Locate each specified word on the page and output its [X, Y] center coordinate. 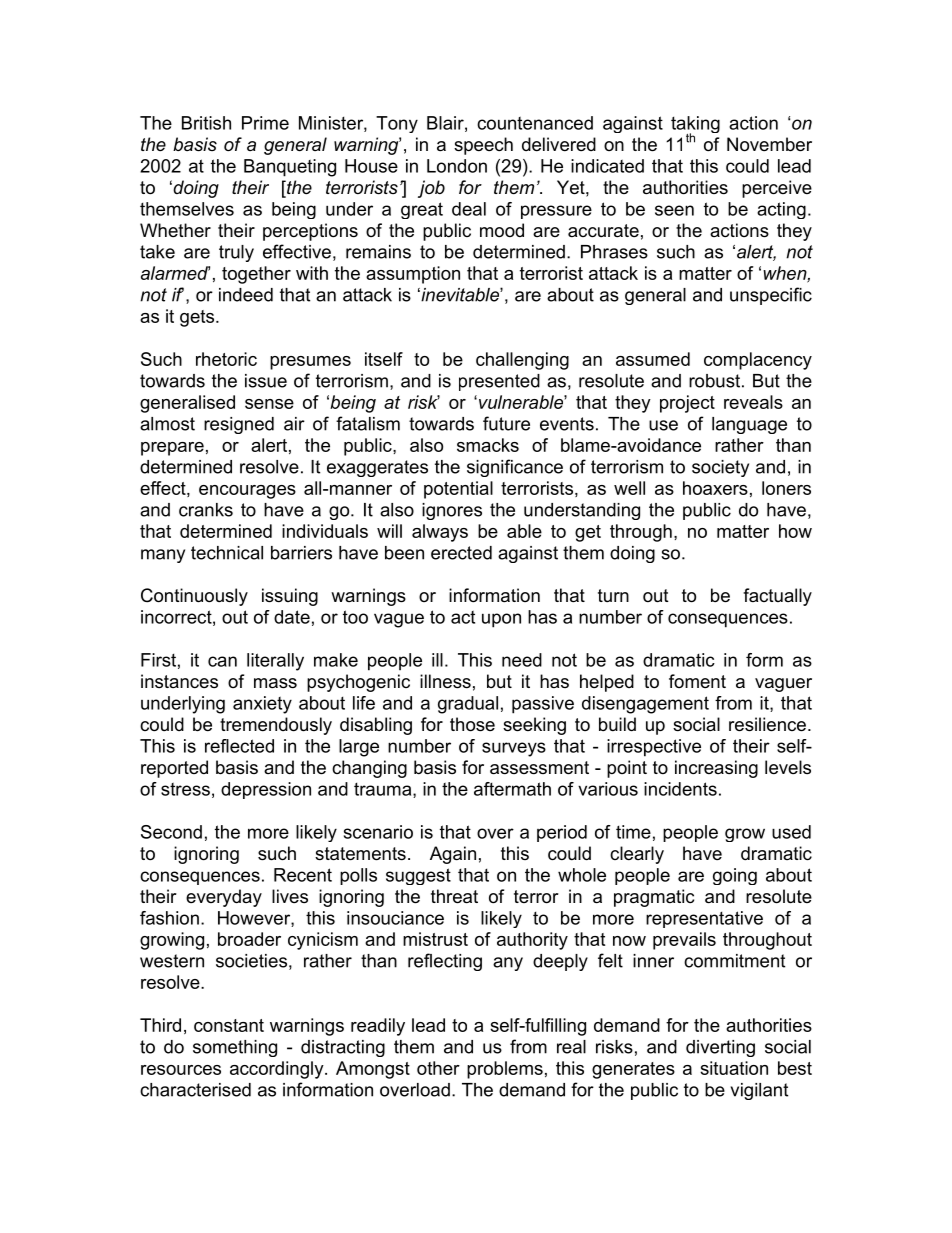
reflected [239, 746]
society [720, 468]
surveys [514, 749]
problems [505, 1070]
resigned [239, 425]
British [206, 123]
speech [483, 146]
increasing [716, 769]
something [235, 1048]
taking [695, 126]
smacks [488, 445]
